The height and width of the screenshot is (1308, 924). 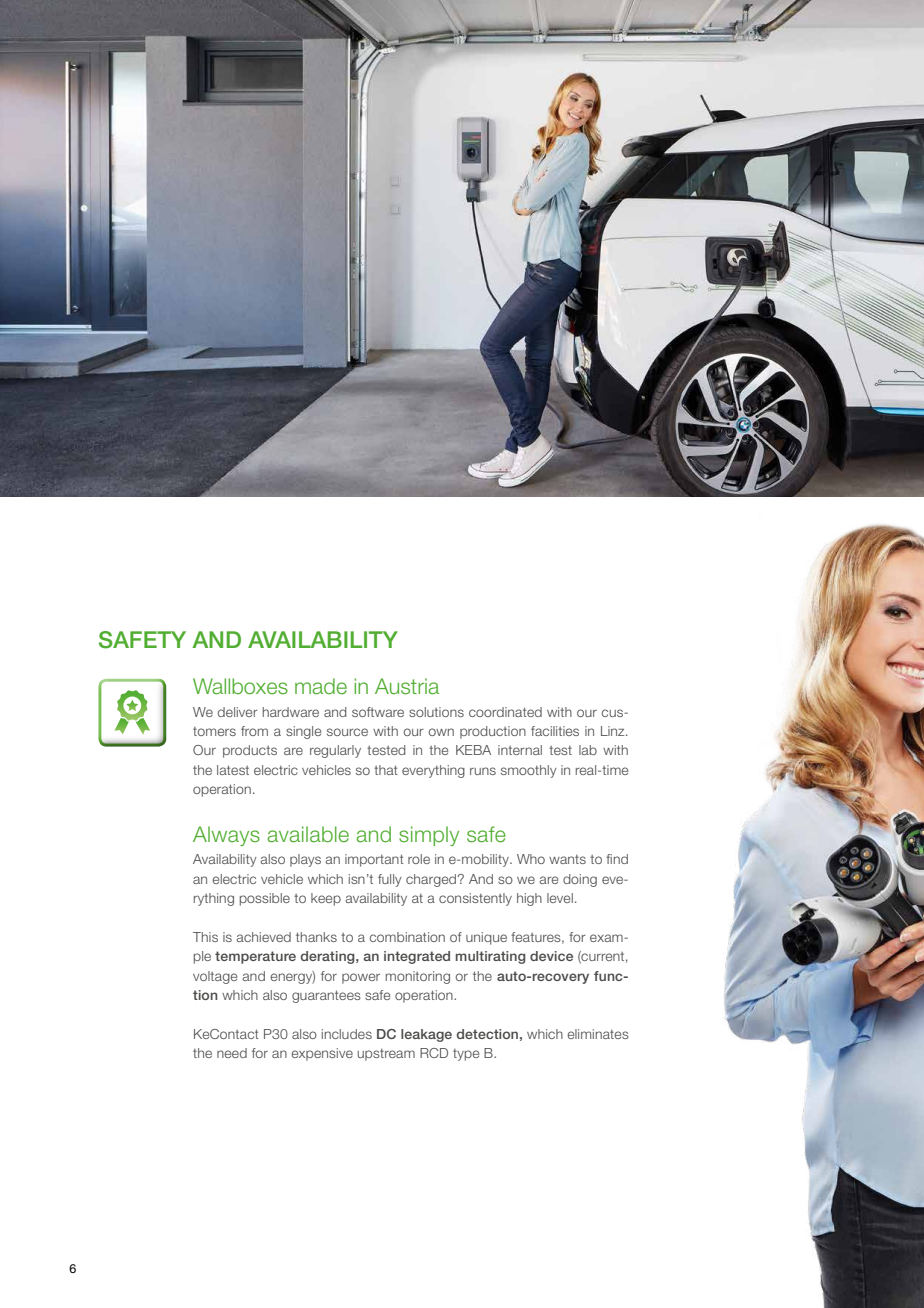 What do you see at coordinates (426, 1035) in the screenshot?
I see `leakage` at bounding box center [426, 1035].
